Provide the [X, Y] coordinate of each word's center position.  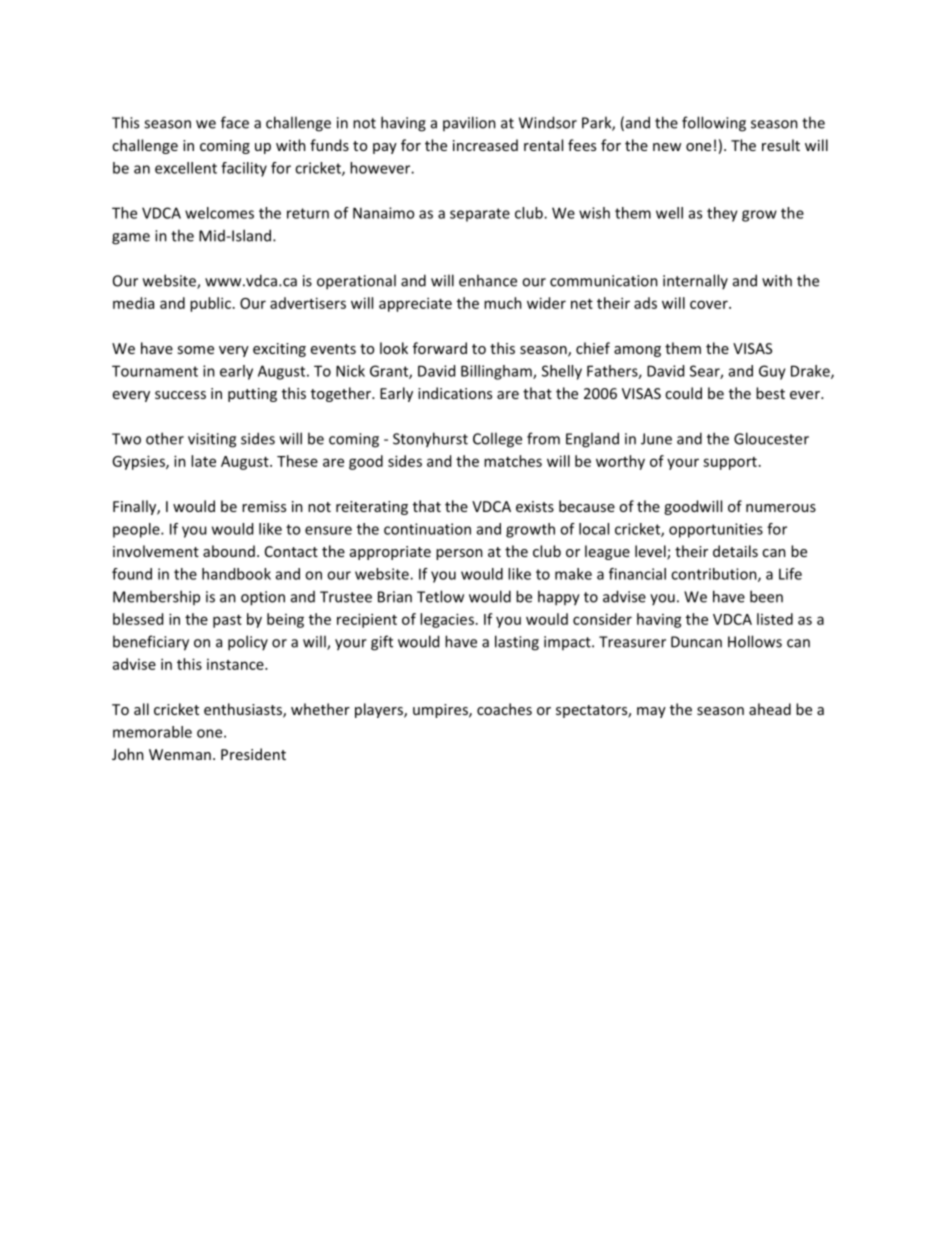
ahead [770, 709]
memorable [152, 732]
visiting [212, 440]
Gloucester [771, 438]
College [497, 440]
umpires [441, 711]
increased [485, 145]
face [235, 122]
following [714, 124]
